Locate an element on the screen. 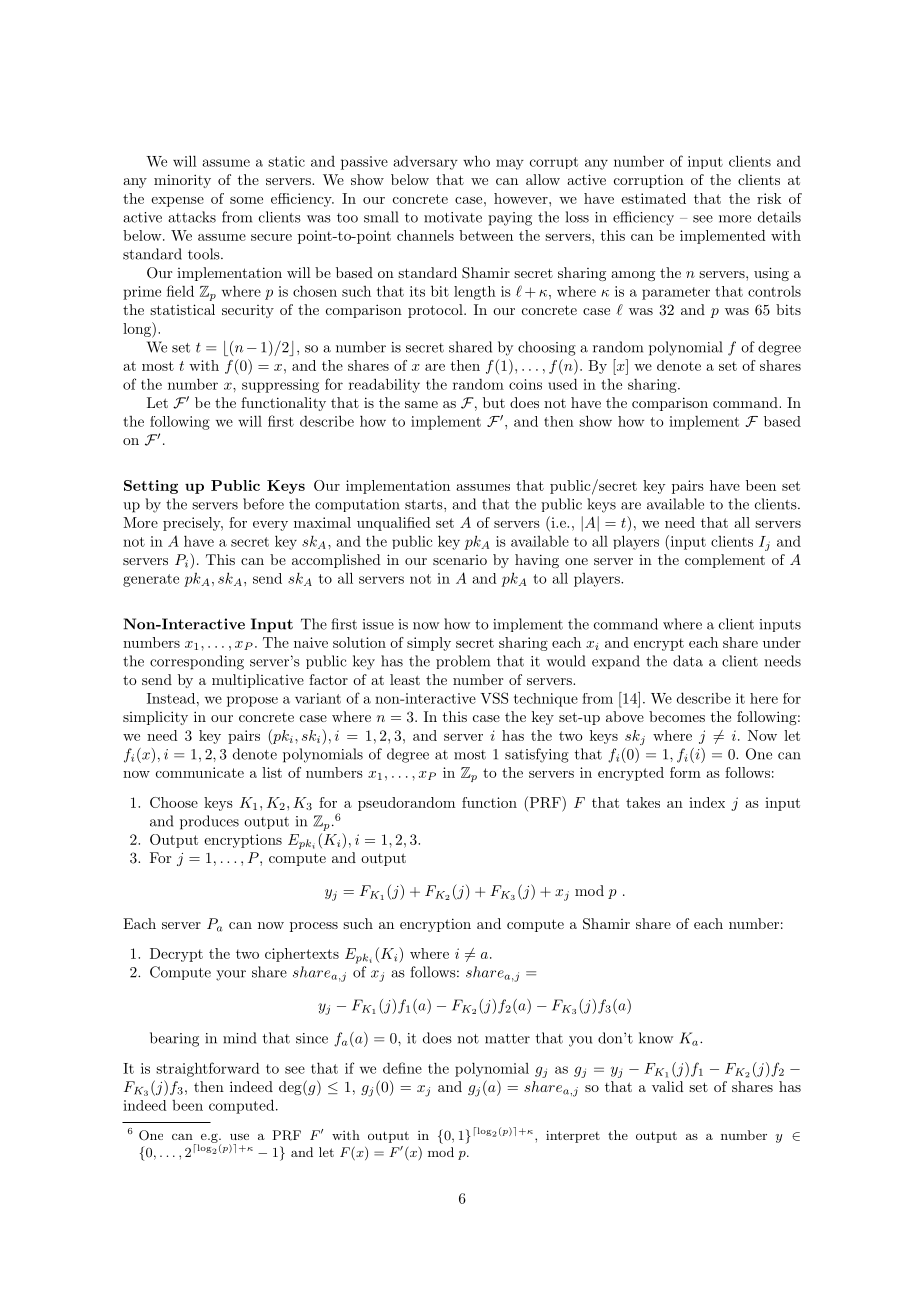 The image size is (924, 1308). before is located at coordinates (263, 504).
